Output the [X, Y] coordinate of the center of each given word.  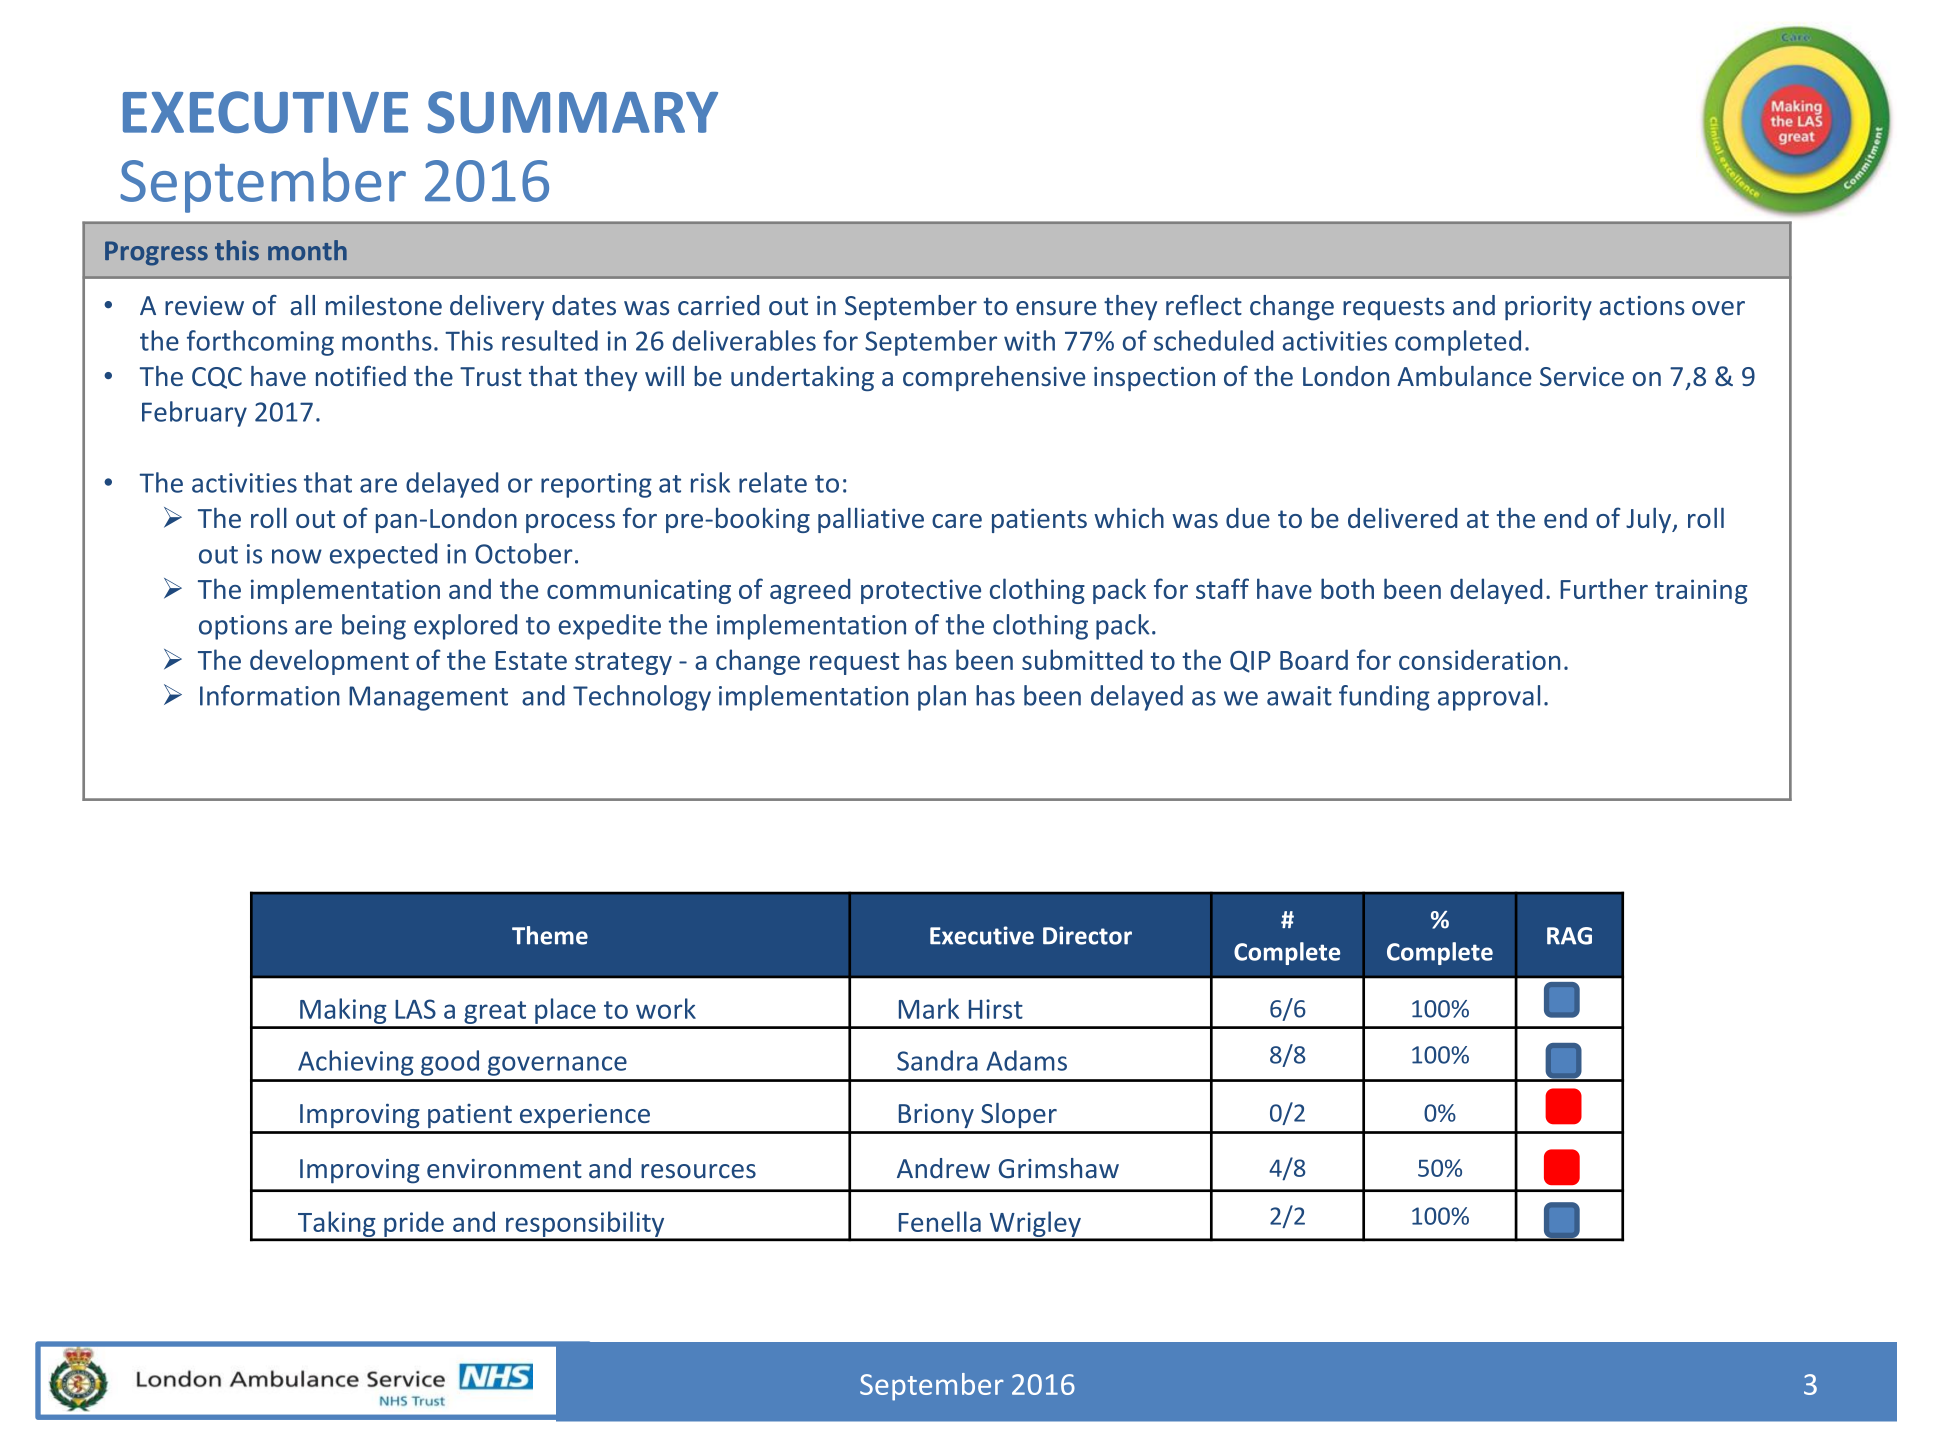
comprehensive [994, 378]
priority [1548, 308]
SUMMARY [573, 112]
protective [921, 591]
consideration [1479, 659]
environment [504, 1169]
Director [1087, 935]
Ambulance [1464, 376]
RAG [1569, 936]
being [374, 627]
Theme [550, 935]
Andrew [943, 1168]
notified [361, 375]
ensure [1056, 308]
